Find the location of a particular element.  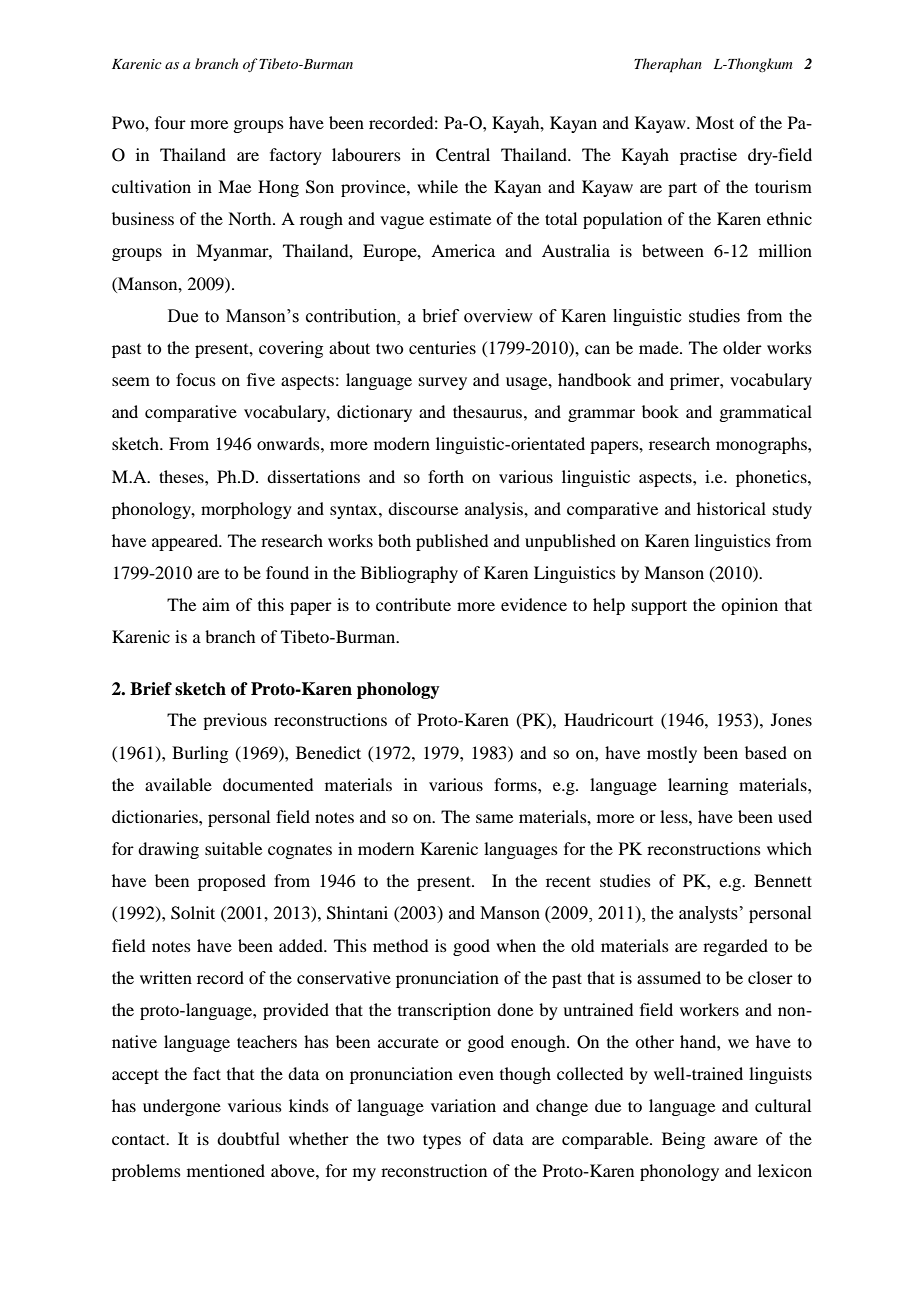

Central is located at coordinates (463, 155).
